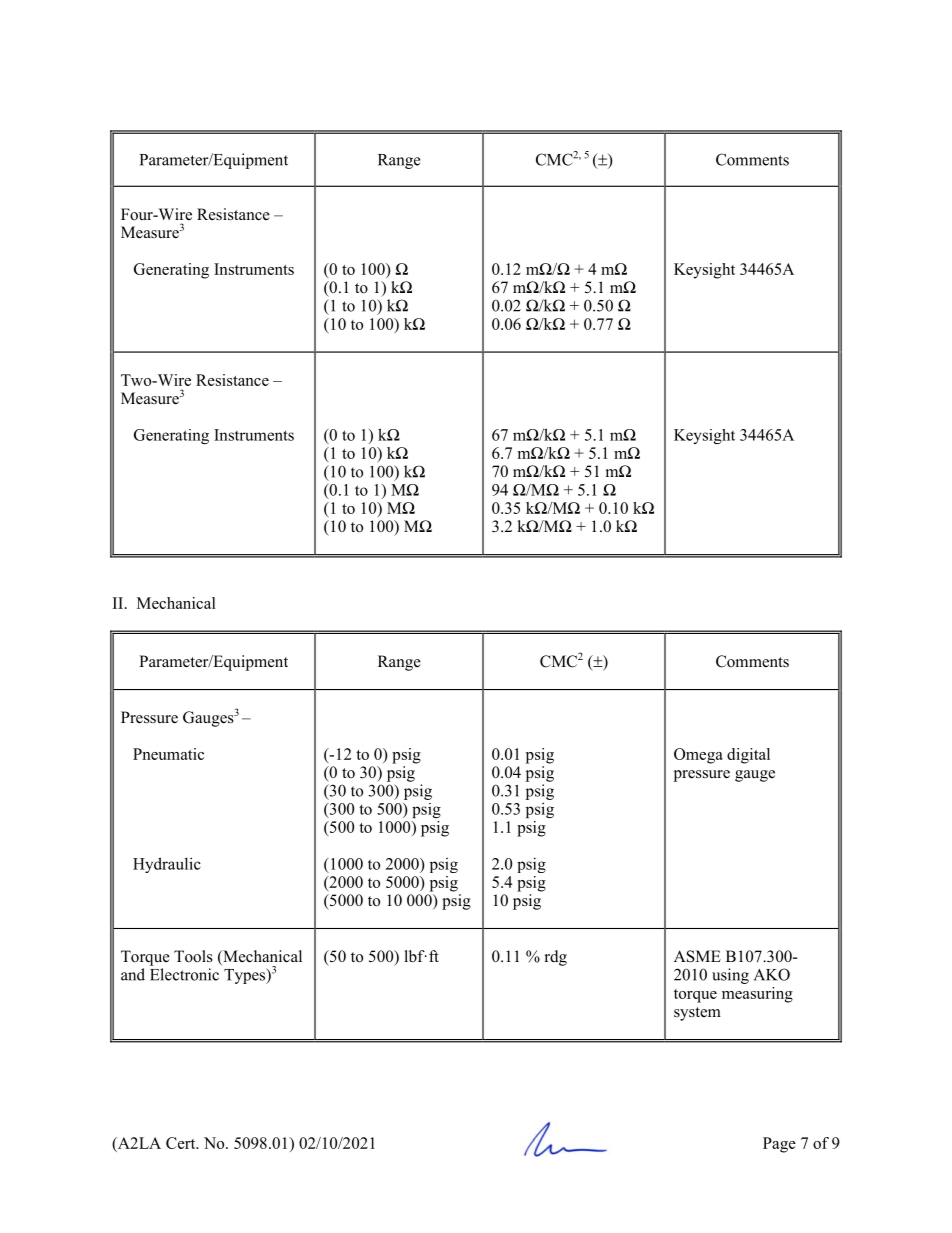 The width and height of the screenshot is (952, 1233). What do you see at coordinates (698, 756) in the screenshot?
I see `Omega` at bounding box center [698, 756].
